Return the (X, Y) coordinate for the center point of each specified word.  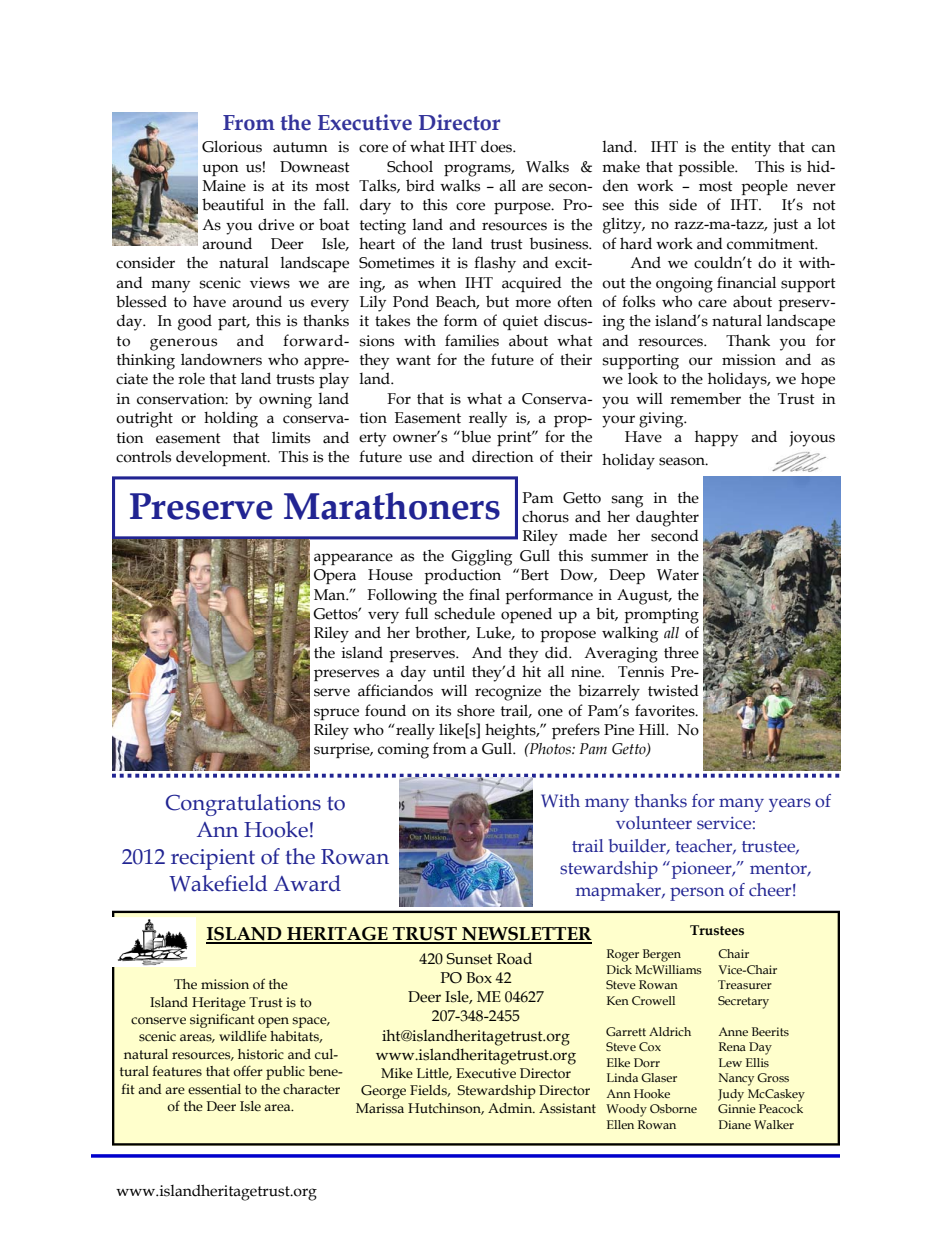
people (764, 187)
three (681, 652)
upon (220, 170)
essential (214, 1089)
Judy (731, 1095)
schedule (465, 613)
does (498, 146)
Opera (335, 576)
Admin (511, 1108)
